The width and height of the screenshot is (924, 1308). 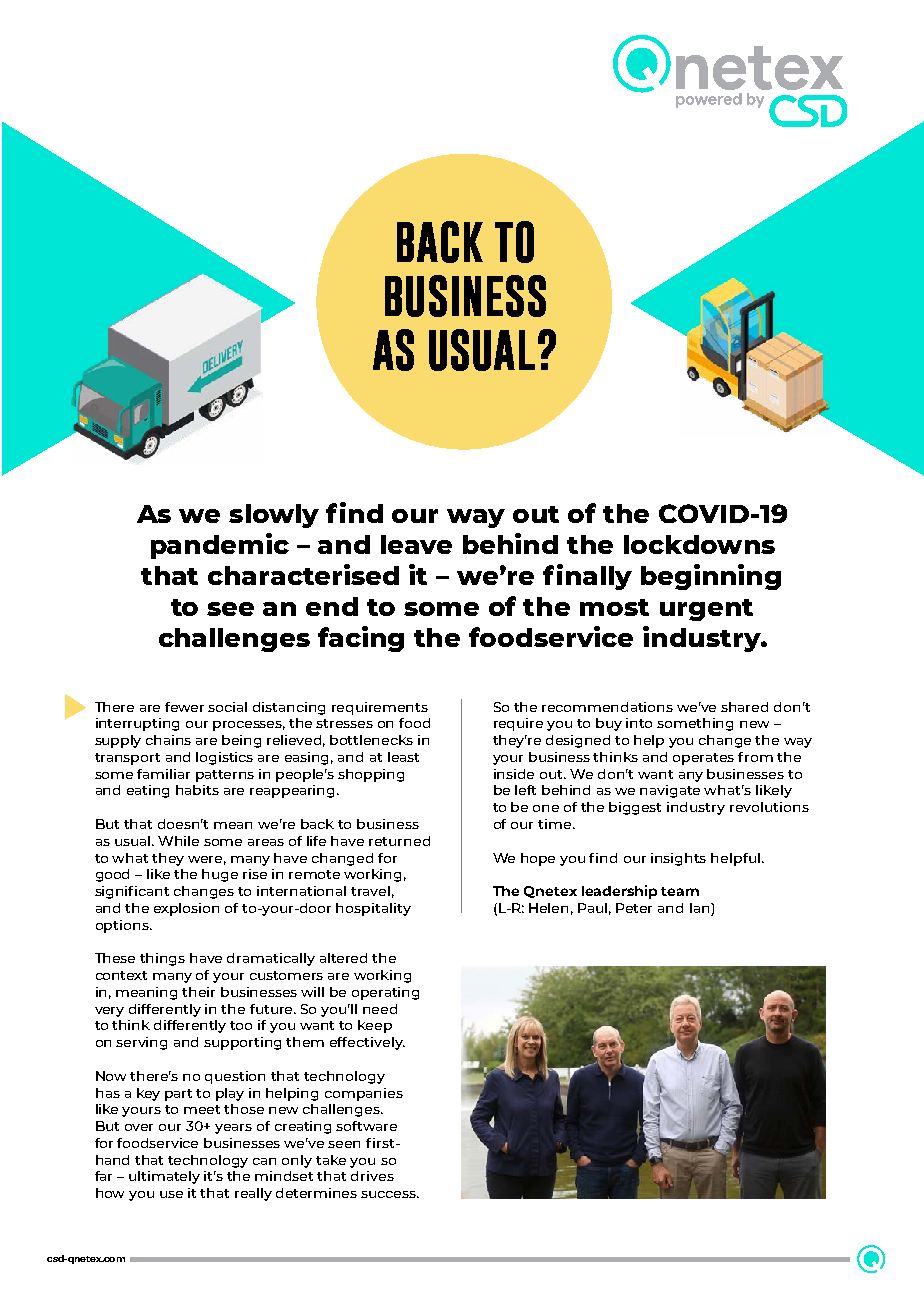 What do you see at coordinates (366, 1126) in the screenshot?
I see `software` at bounding box center [366, 1126].
